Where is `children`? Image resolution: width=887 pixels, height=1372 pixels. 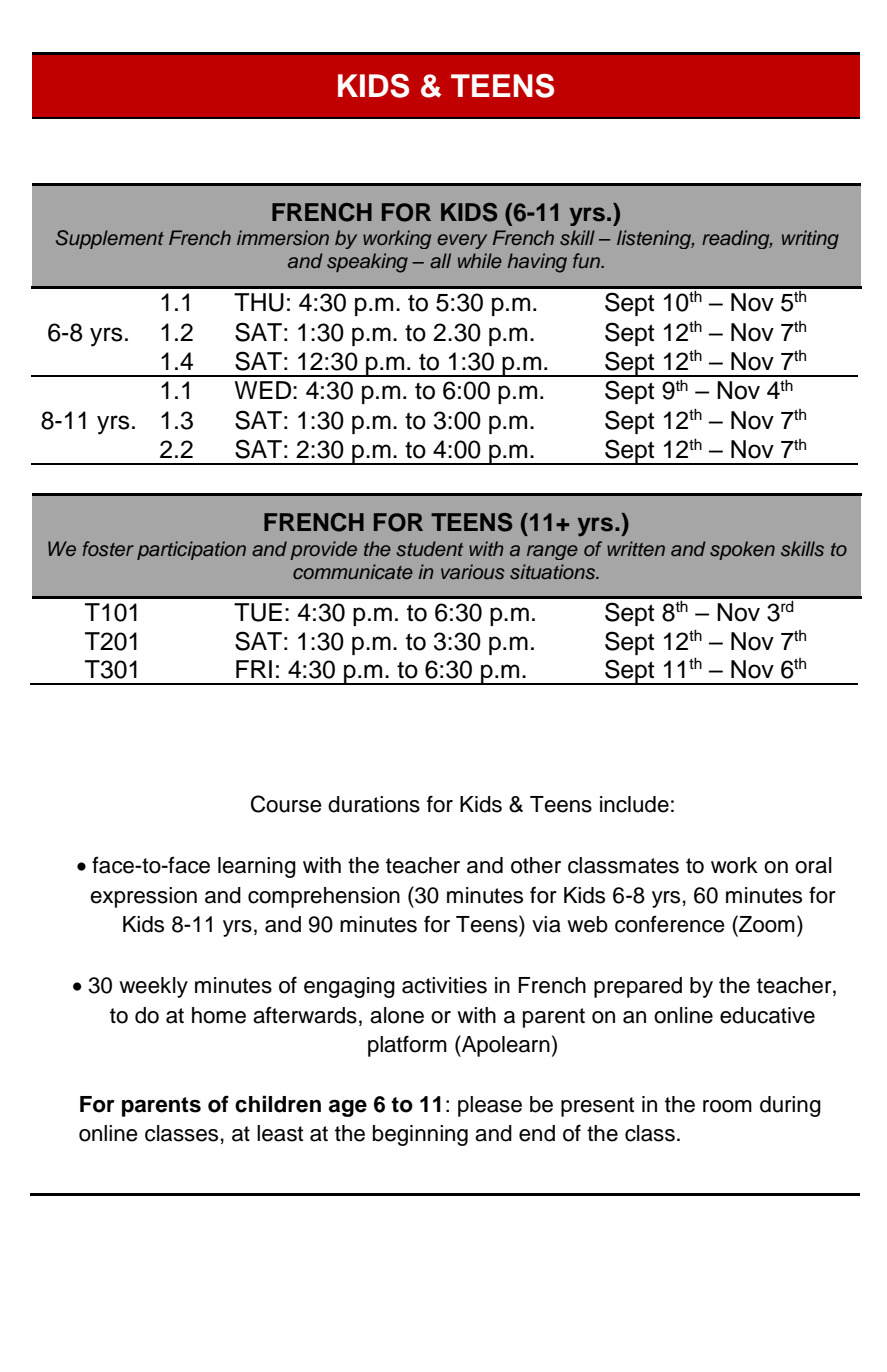
children is located at coordinates (278, 1104).
